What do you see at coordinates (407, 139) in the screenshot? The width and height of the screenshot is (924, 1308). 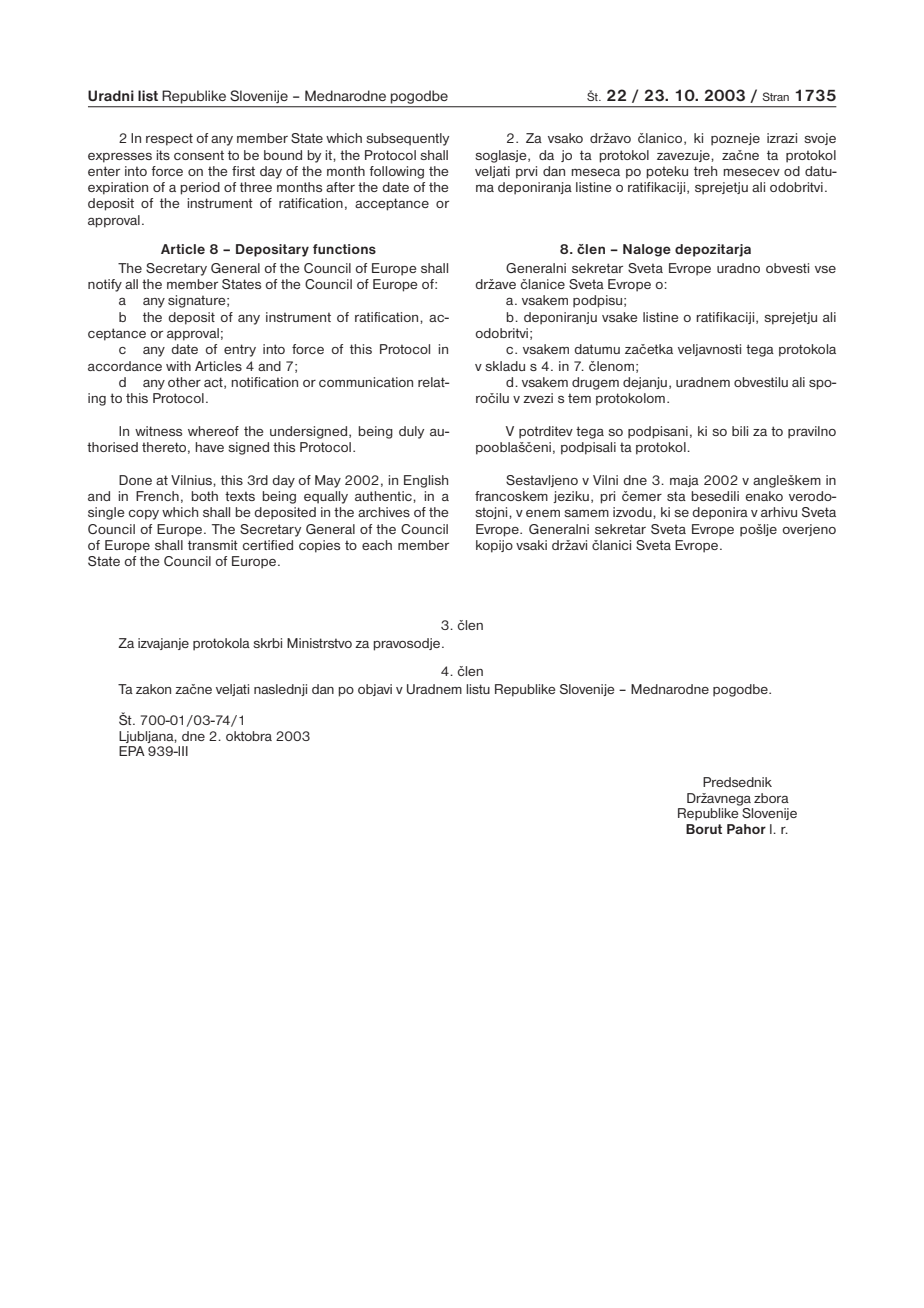 I see `subsequently` at bounding box center [407, 139].
